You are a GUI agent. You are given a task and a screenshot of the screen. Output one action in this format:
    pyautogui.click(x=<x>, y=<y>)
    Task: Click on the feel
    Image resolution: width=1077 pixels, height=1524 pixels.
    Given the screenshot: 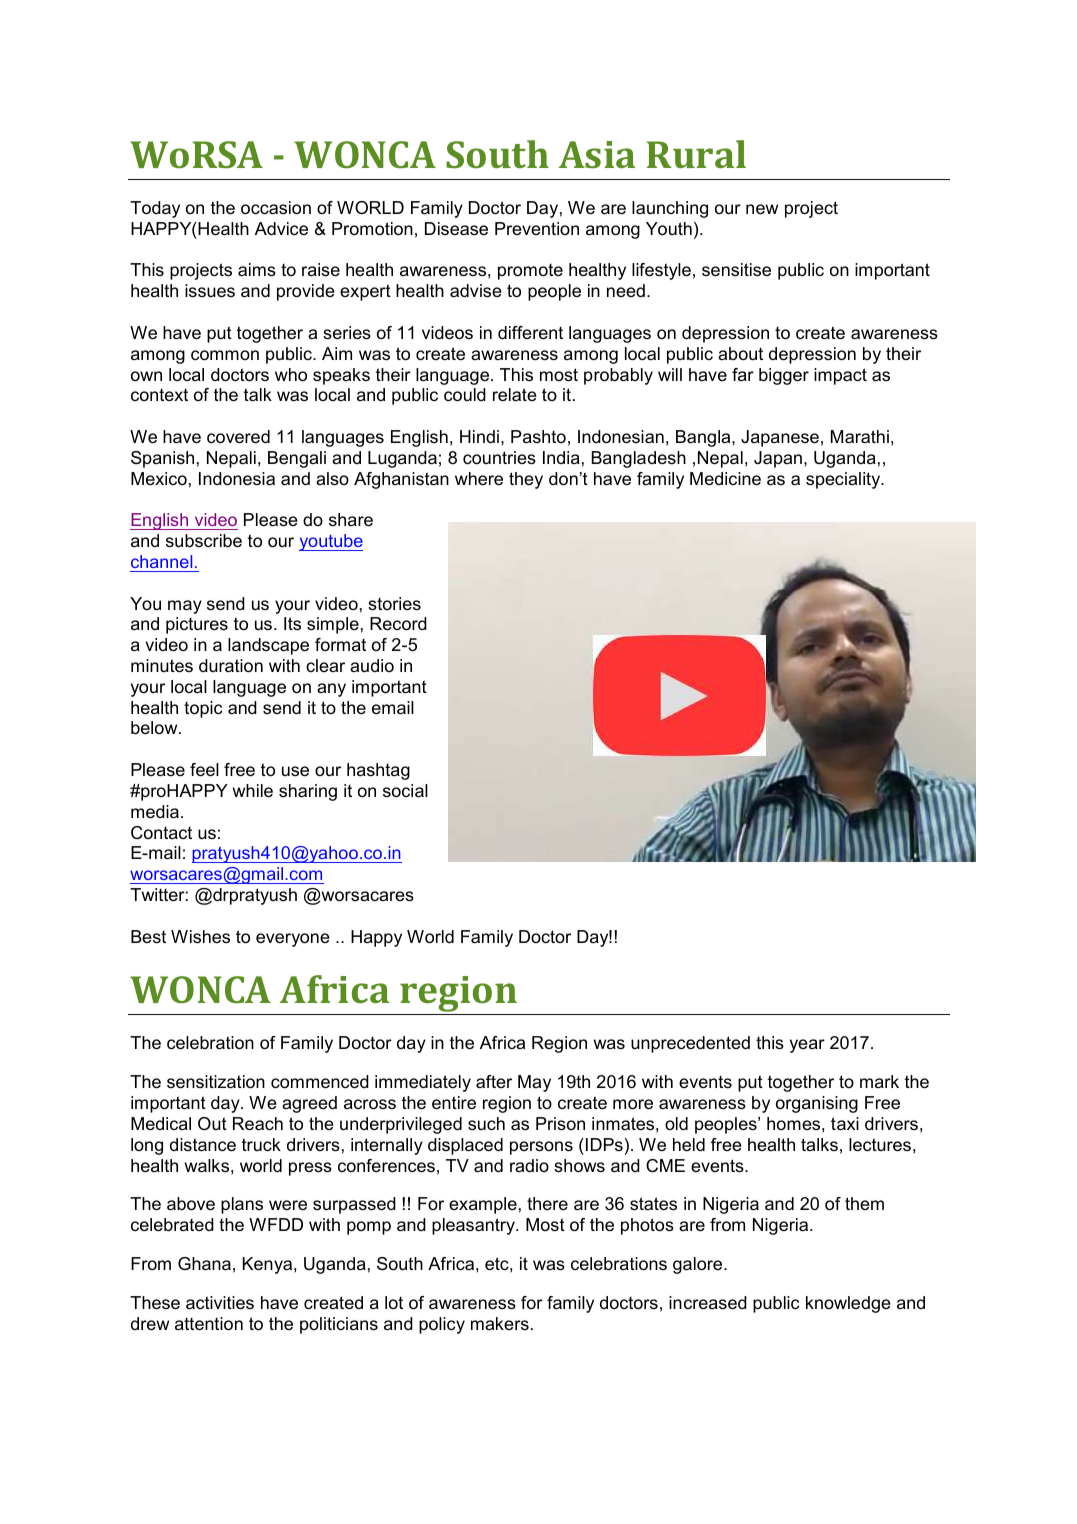 What is the action you would take?
    pyautogui.click(x=204, y=770)
